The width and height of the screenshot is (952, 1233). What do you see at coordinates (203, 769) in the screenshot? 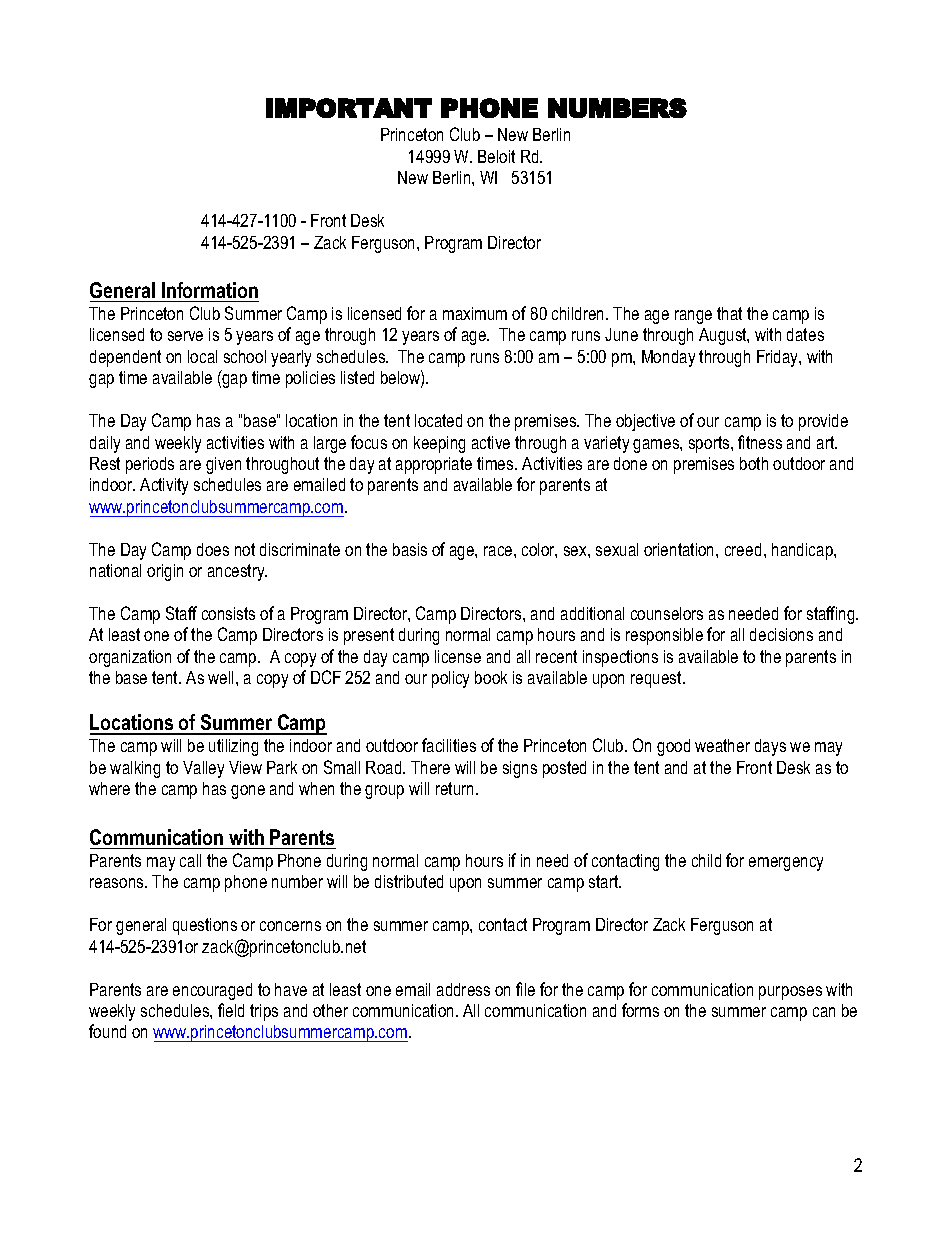
I see `Valley` at bounding box center [203, 769].
